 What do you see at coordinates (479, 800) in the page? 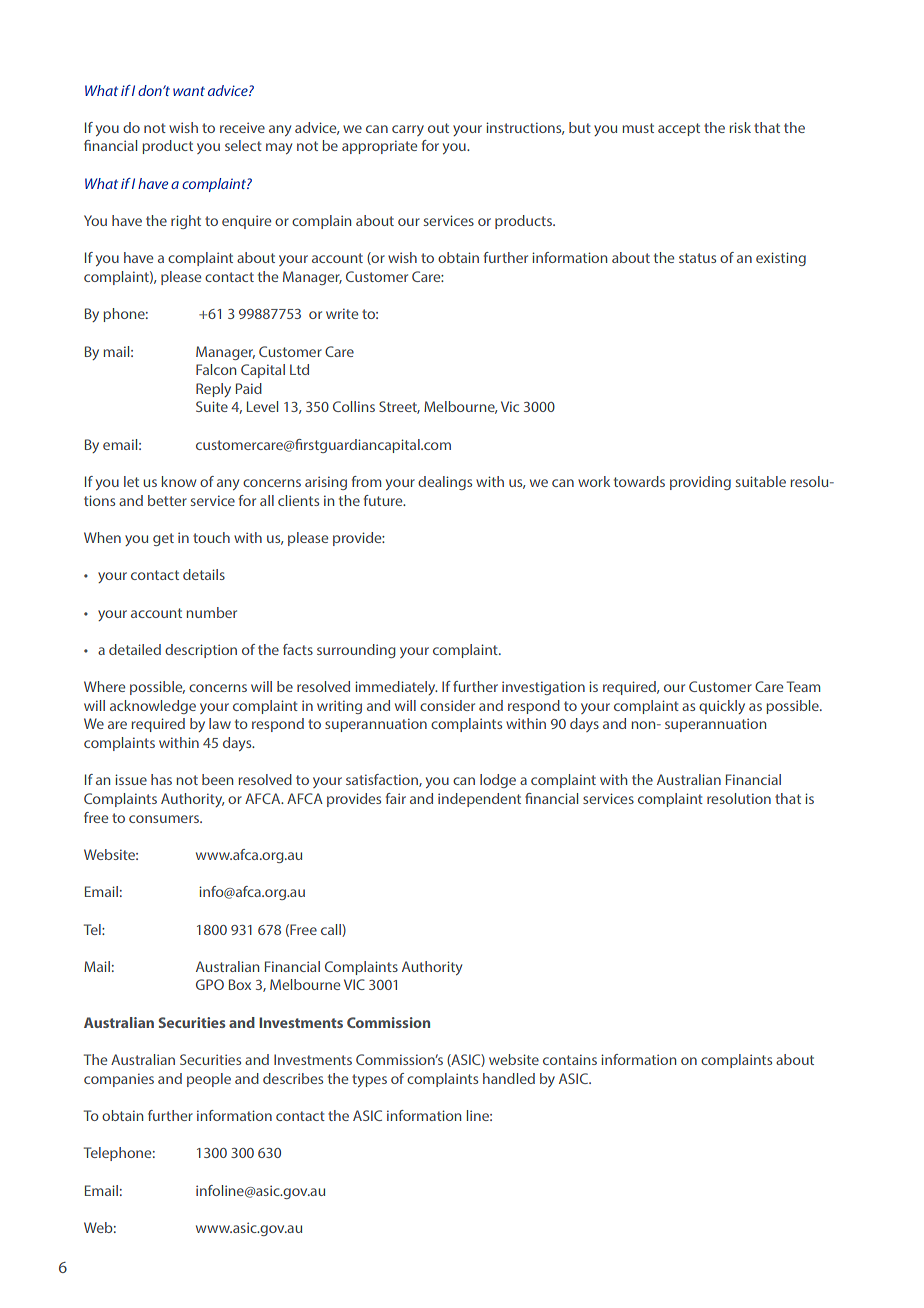
I see `independent` at bounding box center [479, 800].
